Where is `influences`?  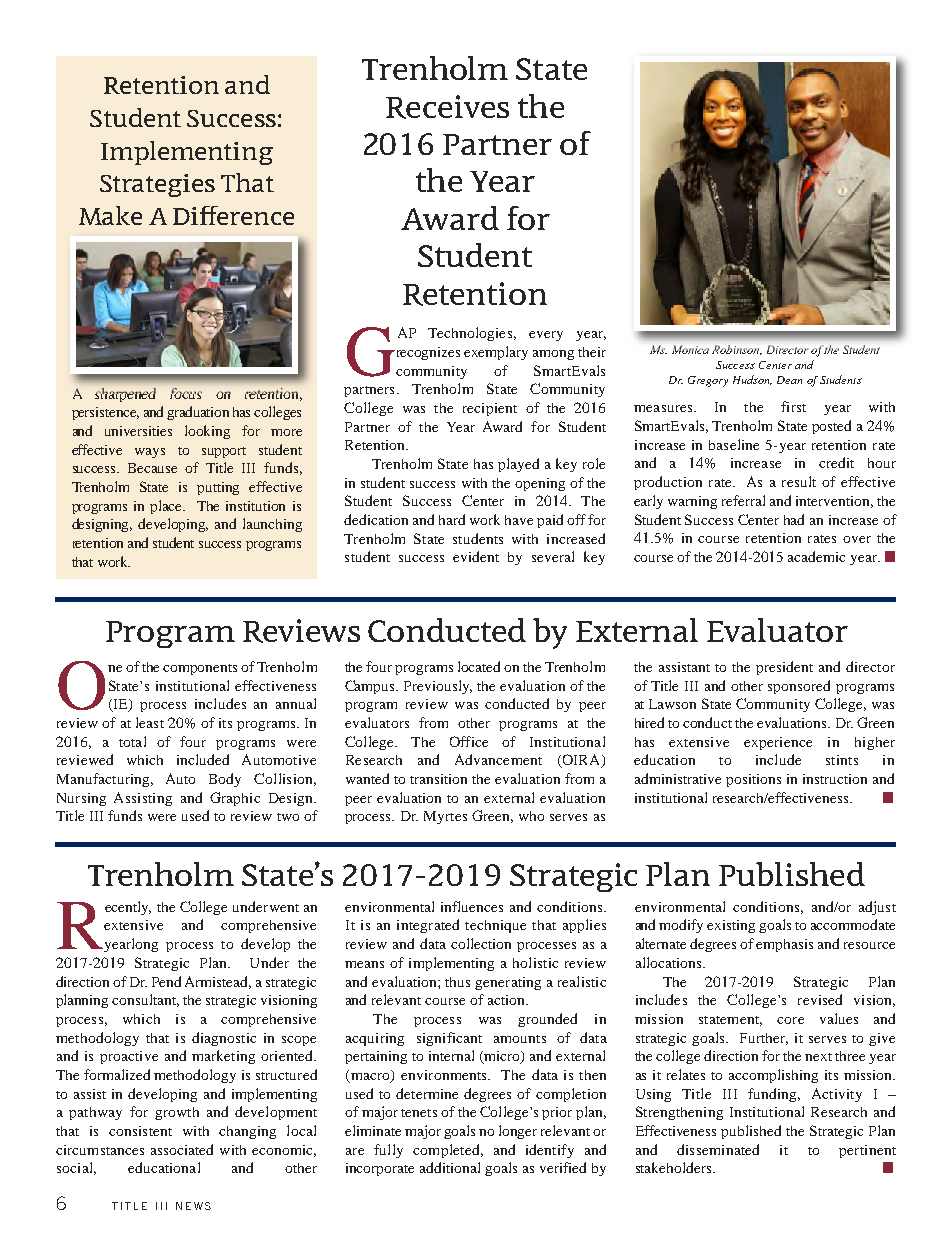
influences is located at coordinates (472, 906).
